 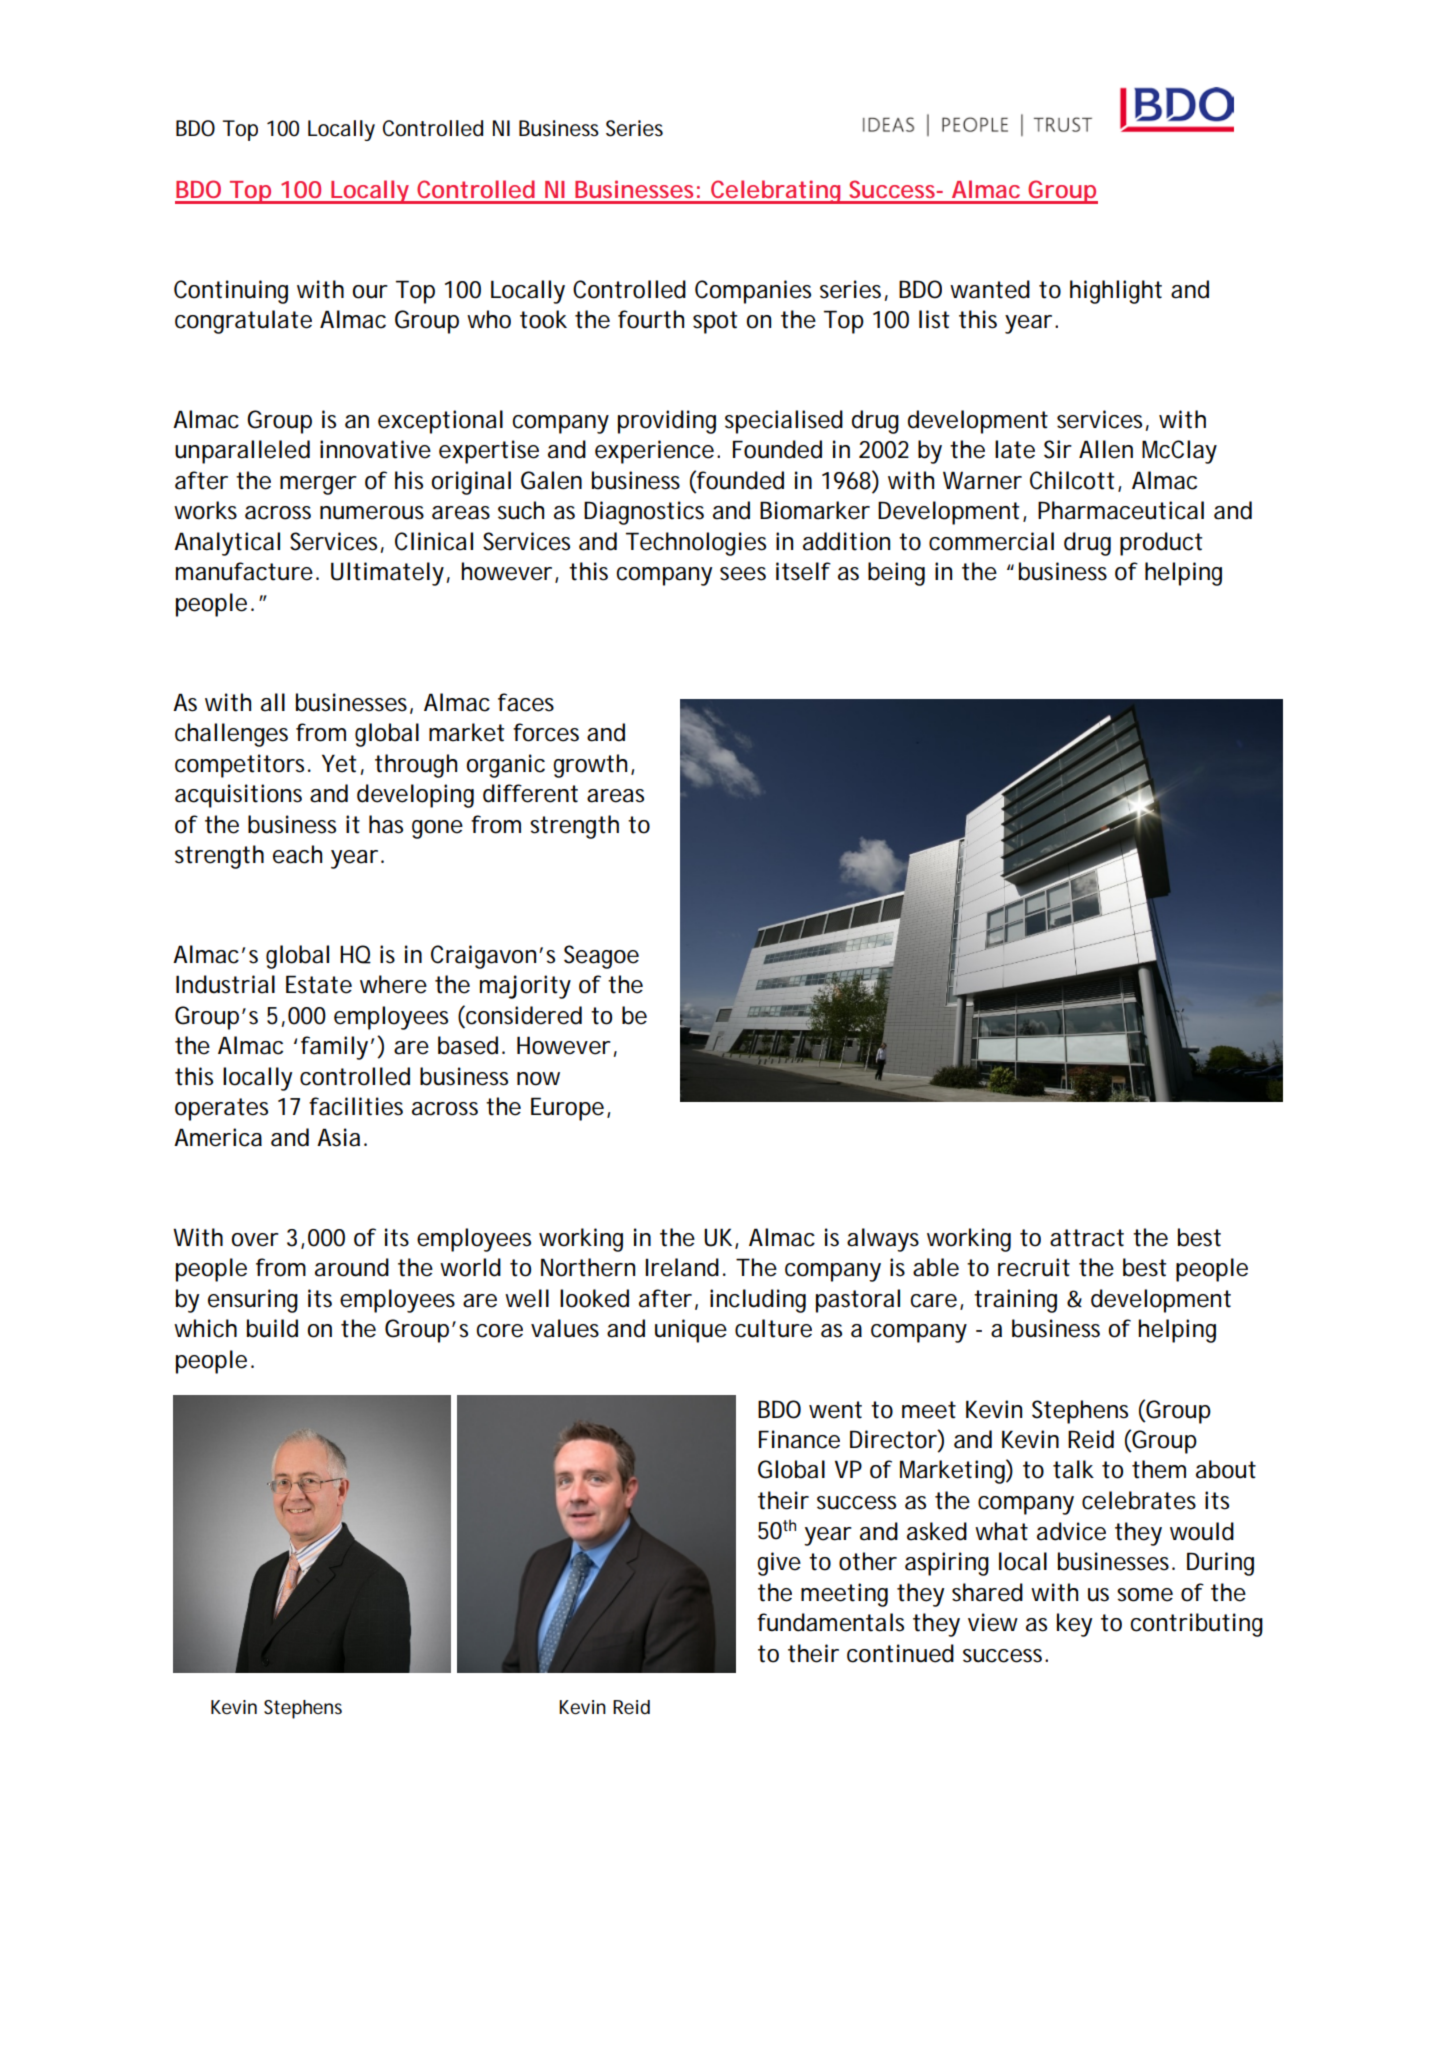 What do you see at coordinates (272, 1328) in the screenshot?
I see `build` at bounding box center [272, 1328].
